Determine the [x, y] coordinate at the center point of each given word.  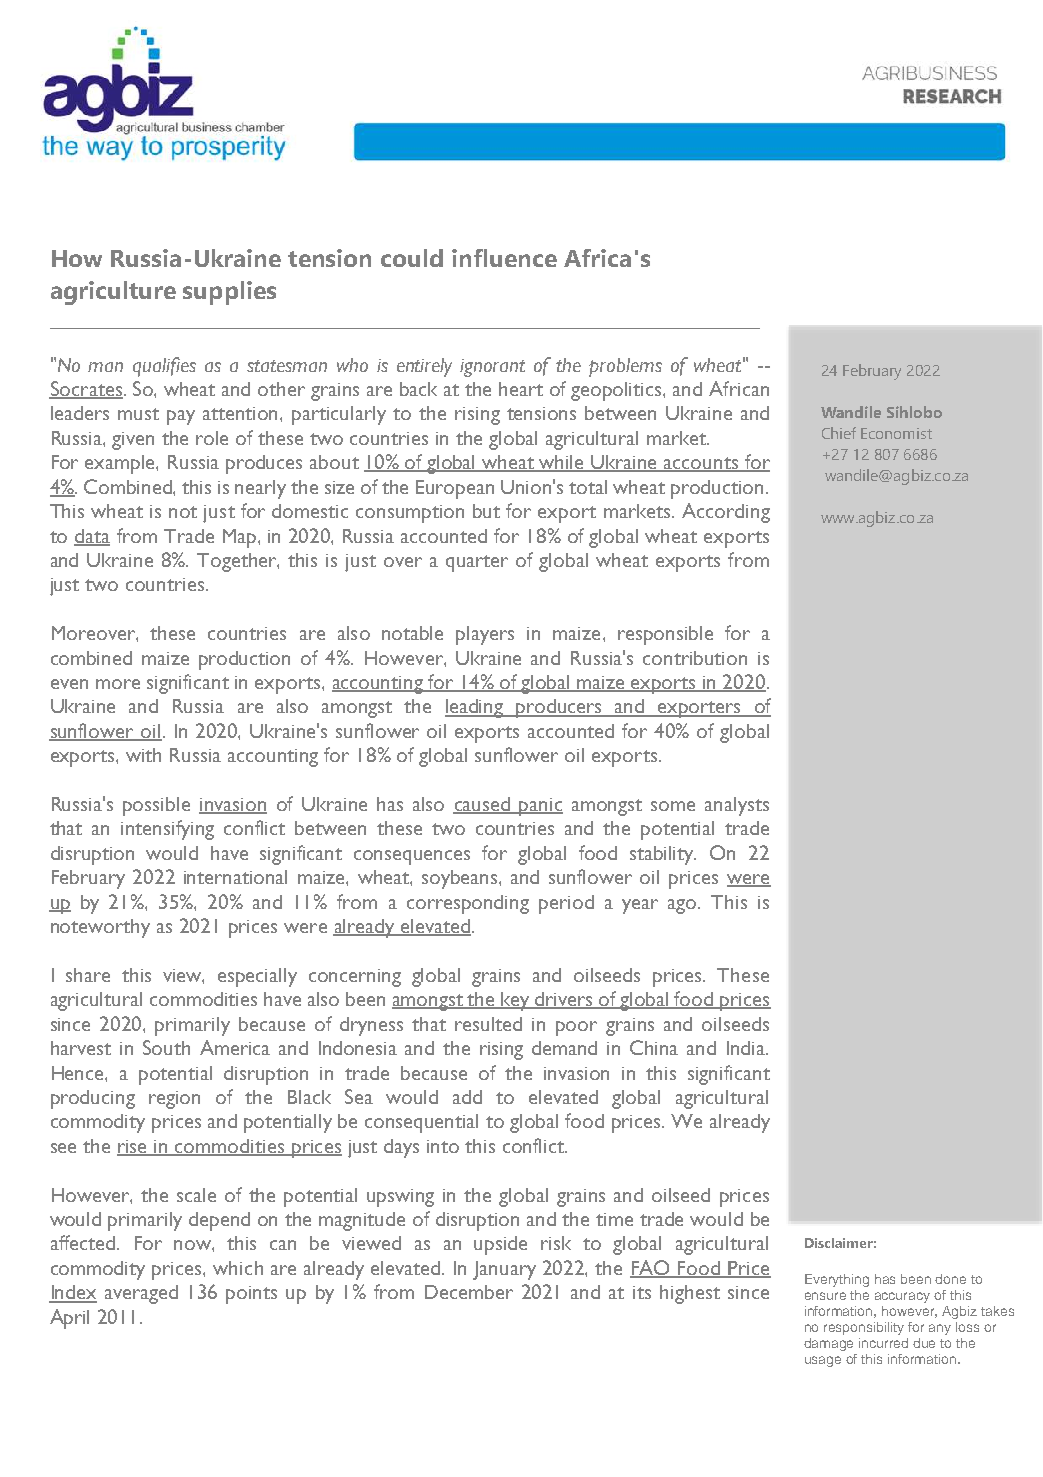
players [485, 635]
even [69, 684]
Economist [896, 433]
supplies [229, 293]
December [469, 1292]
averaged [141, 1294]
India [747, 1048]
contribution [695, 658]
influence [504, 258]
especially [257, 977]
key [516, 1001]
